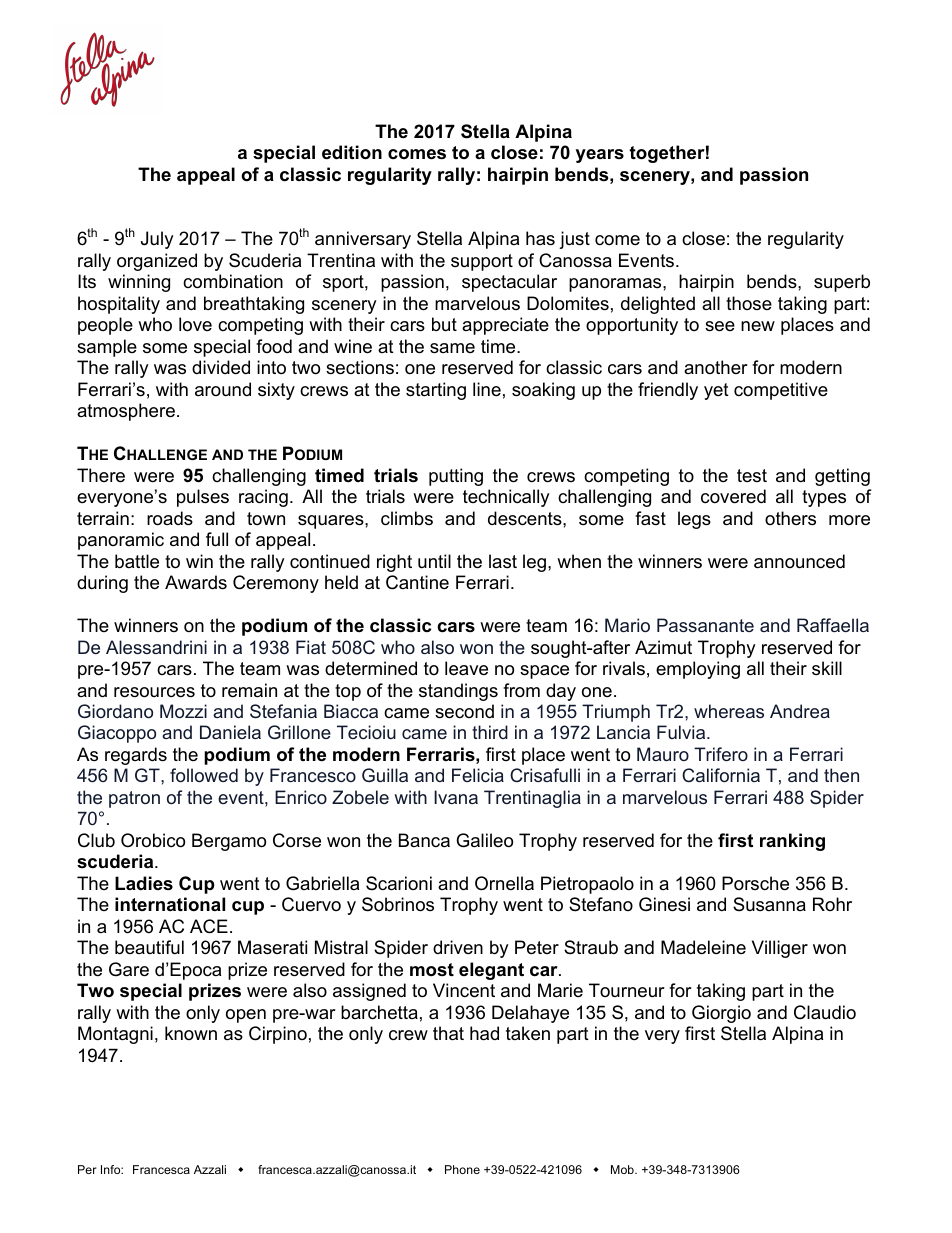  What do you see at coordinates (191, 1033) in the page?
I see `known` at bounding box center [191, 1033].
